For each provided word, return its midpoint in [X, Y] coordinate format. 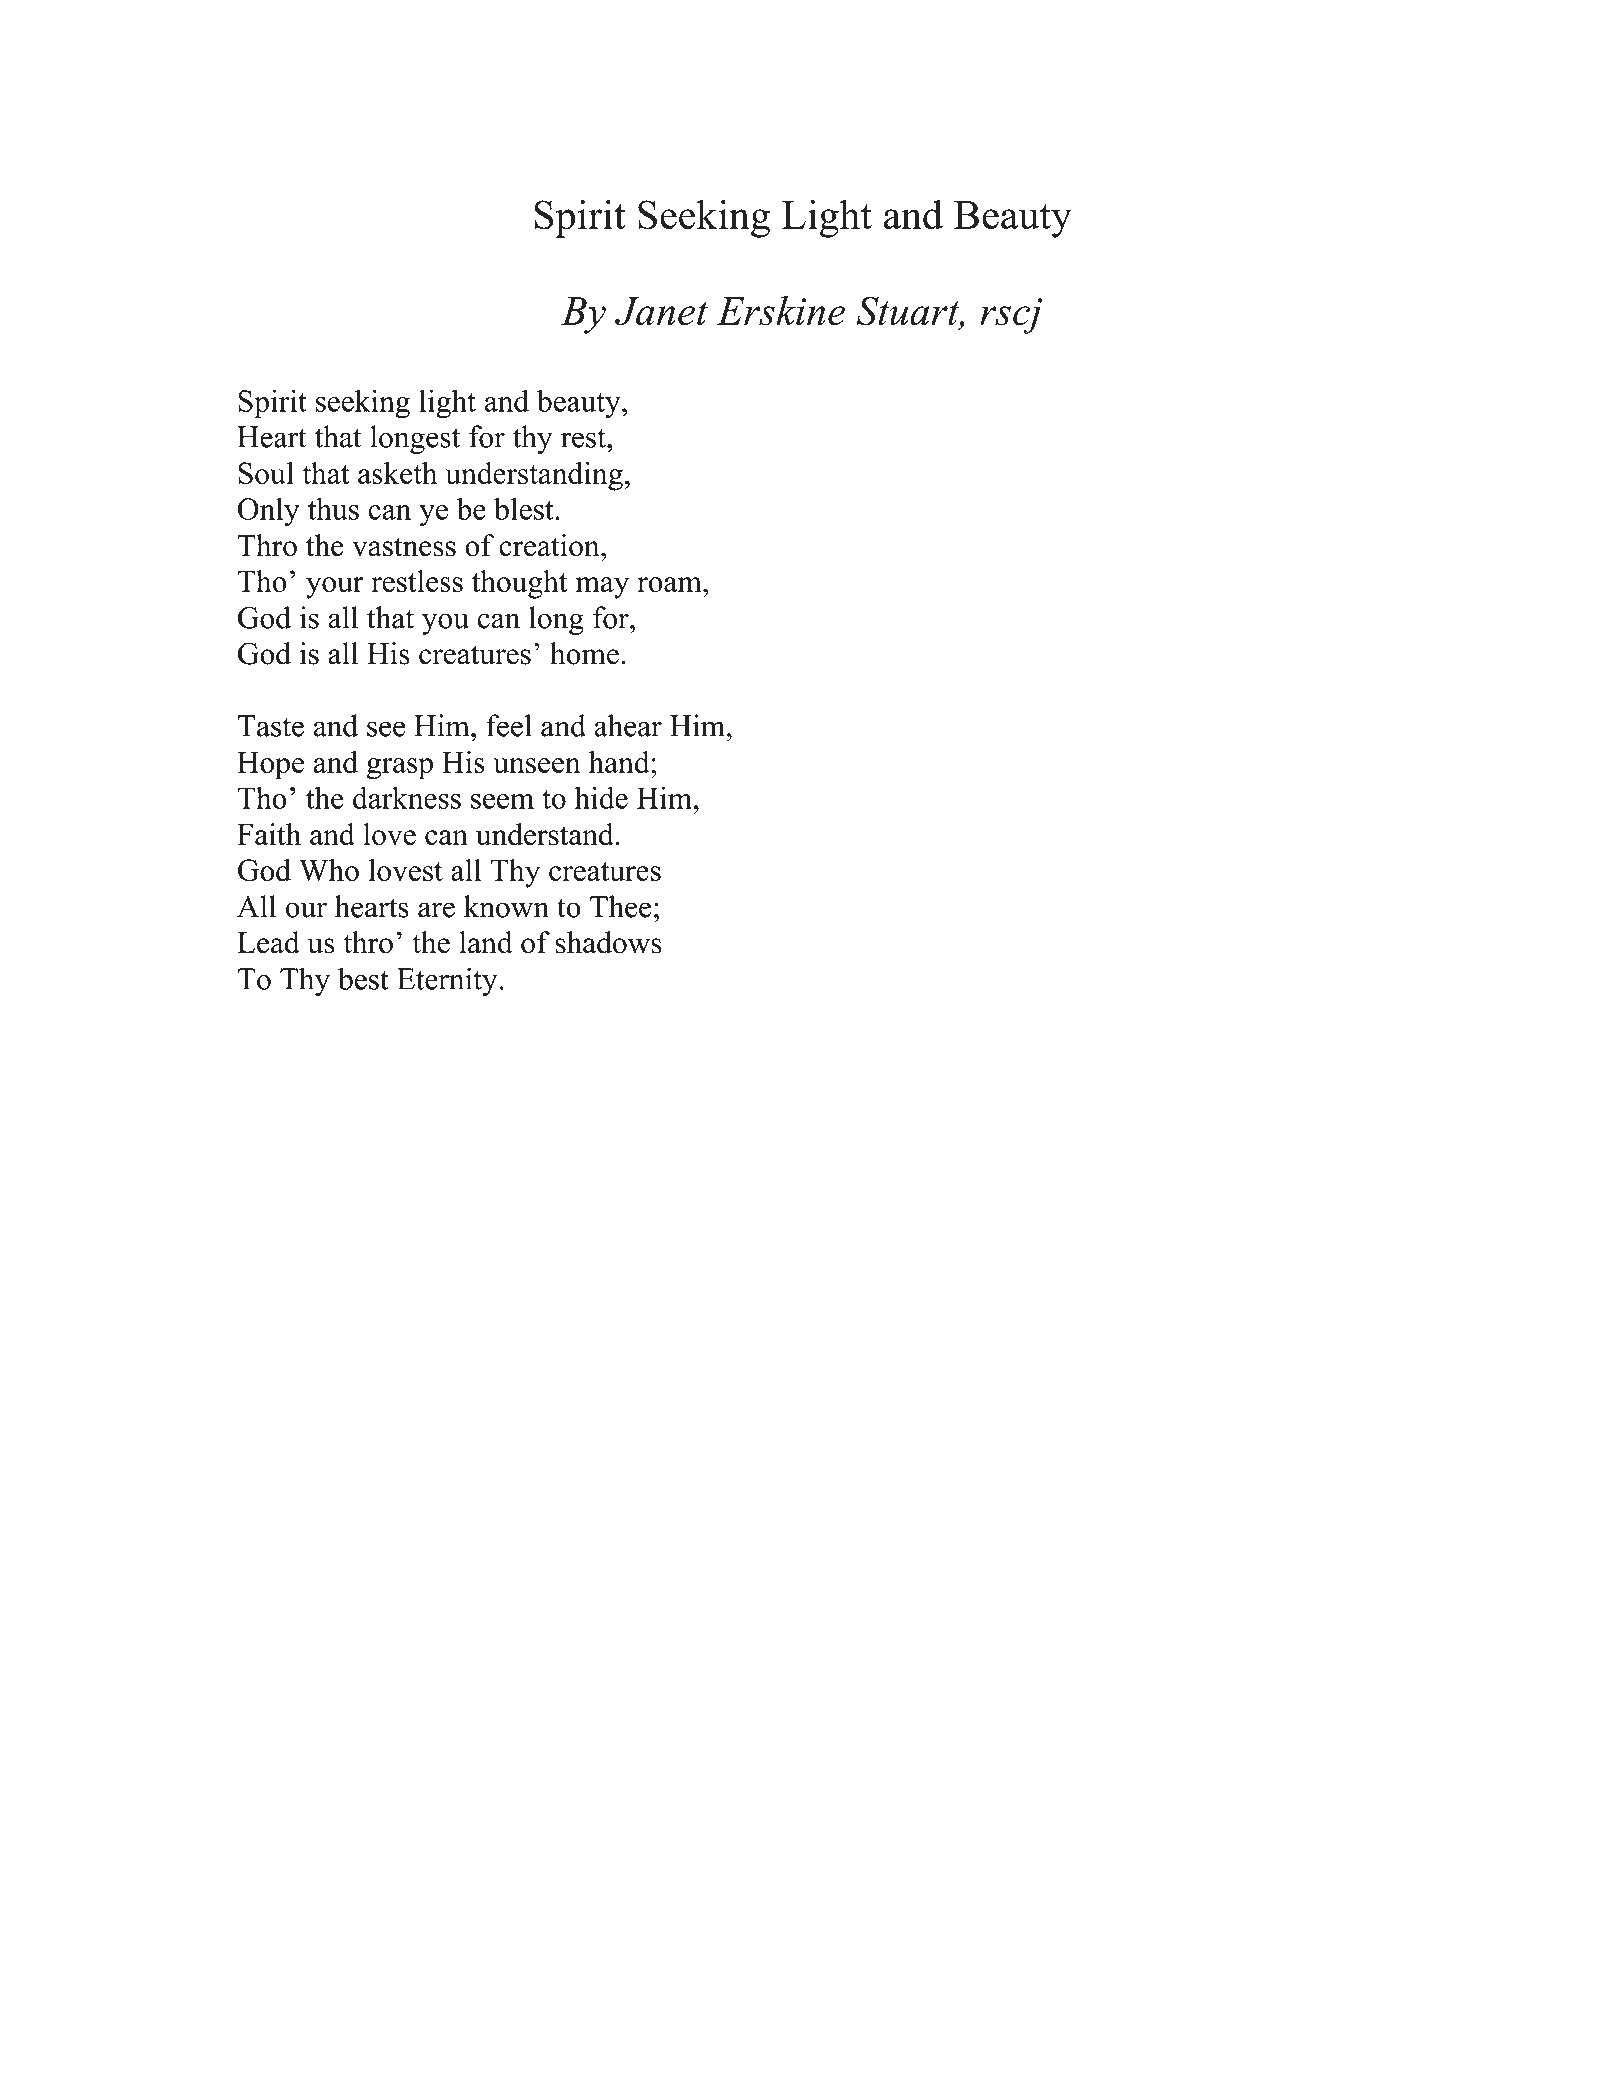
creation [550, 545]
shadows [609, 942]
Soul [266, 473]
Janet [661, 311]
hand [620, 762]
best [363, 978]
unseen [537, 765]
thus [333, 508]
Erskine [781, 311]
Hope [270, 765]
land [486, 942]
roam [670, 585]
